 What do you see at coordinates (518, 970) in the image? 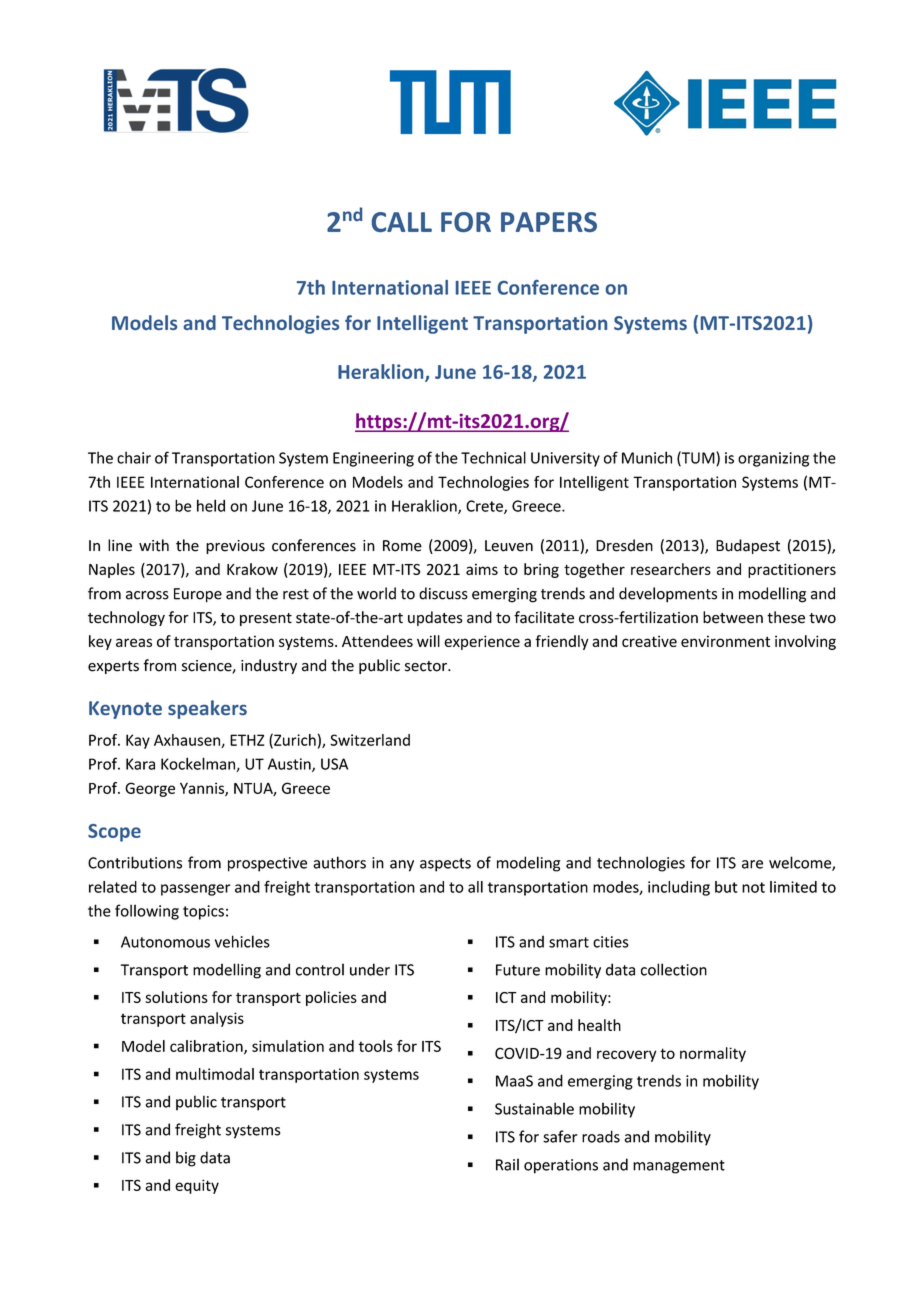
I see `Future` at bounding box center [518, 970].
